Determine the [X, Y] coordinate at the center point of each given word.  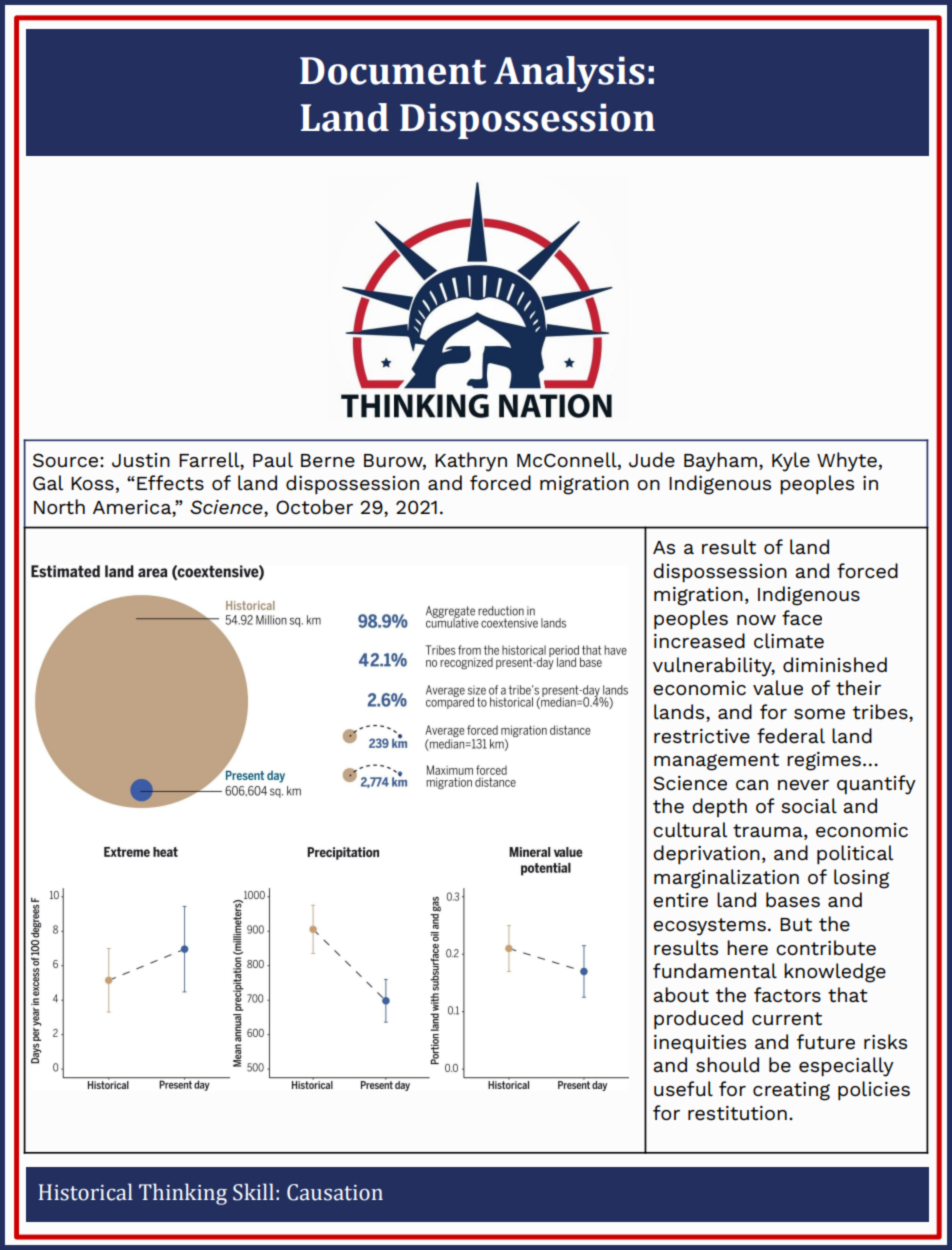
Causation [335, 1192]
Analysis [569, 74]
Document [393, 71]
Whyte [847, 462]
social [809, 805]
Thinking [183, 1194]
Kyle [791, 462]
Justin [141, 460]
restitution [737, 1113]
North [59, 507]
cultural [690, 830]
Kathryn [471, 462]
